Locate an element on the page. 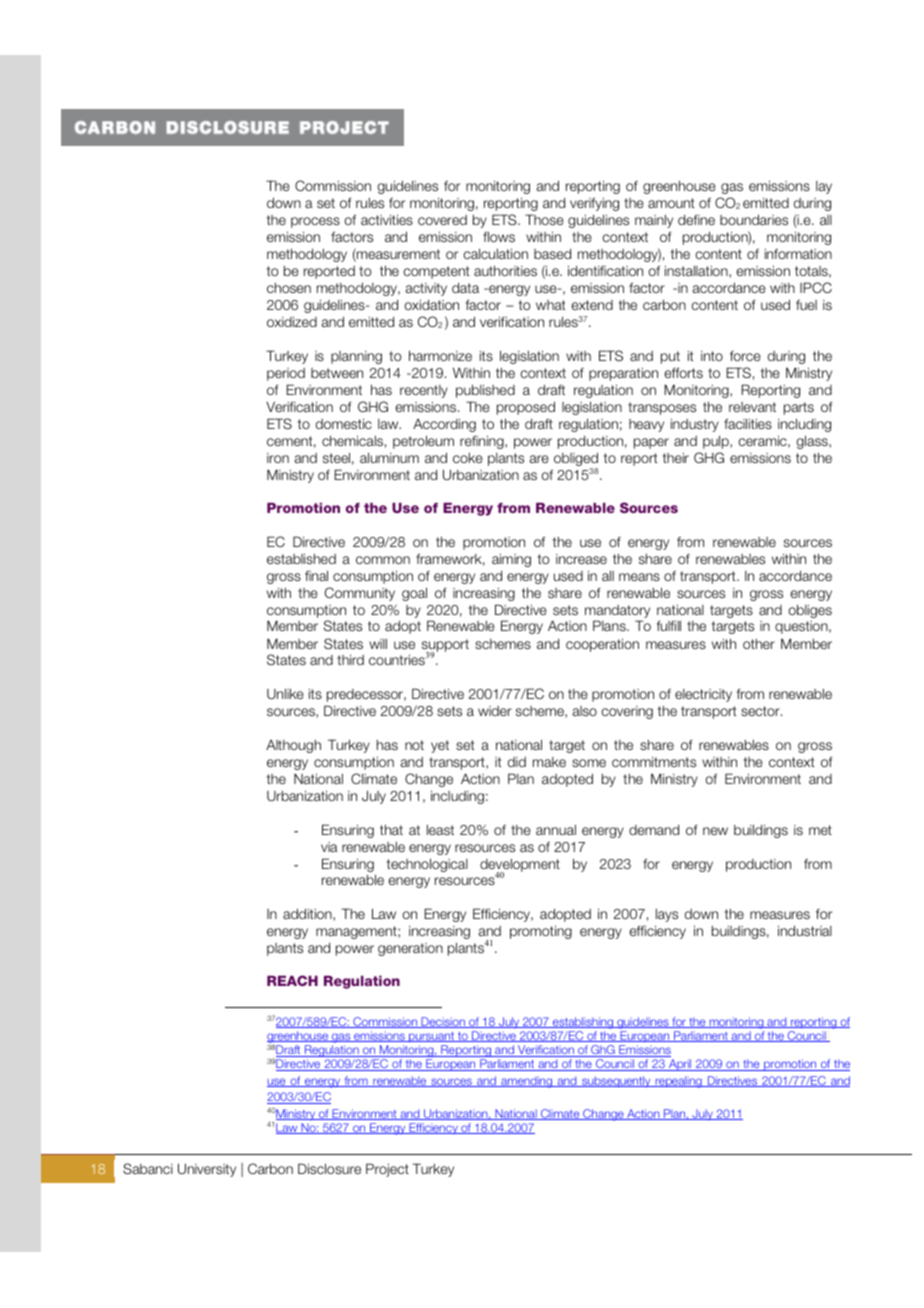 Image resolution: width=924 pixels, height=1308 pixels. demand is located at coordinates (654, 830).
